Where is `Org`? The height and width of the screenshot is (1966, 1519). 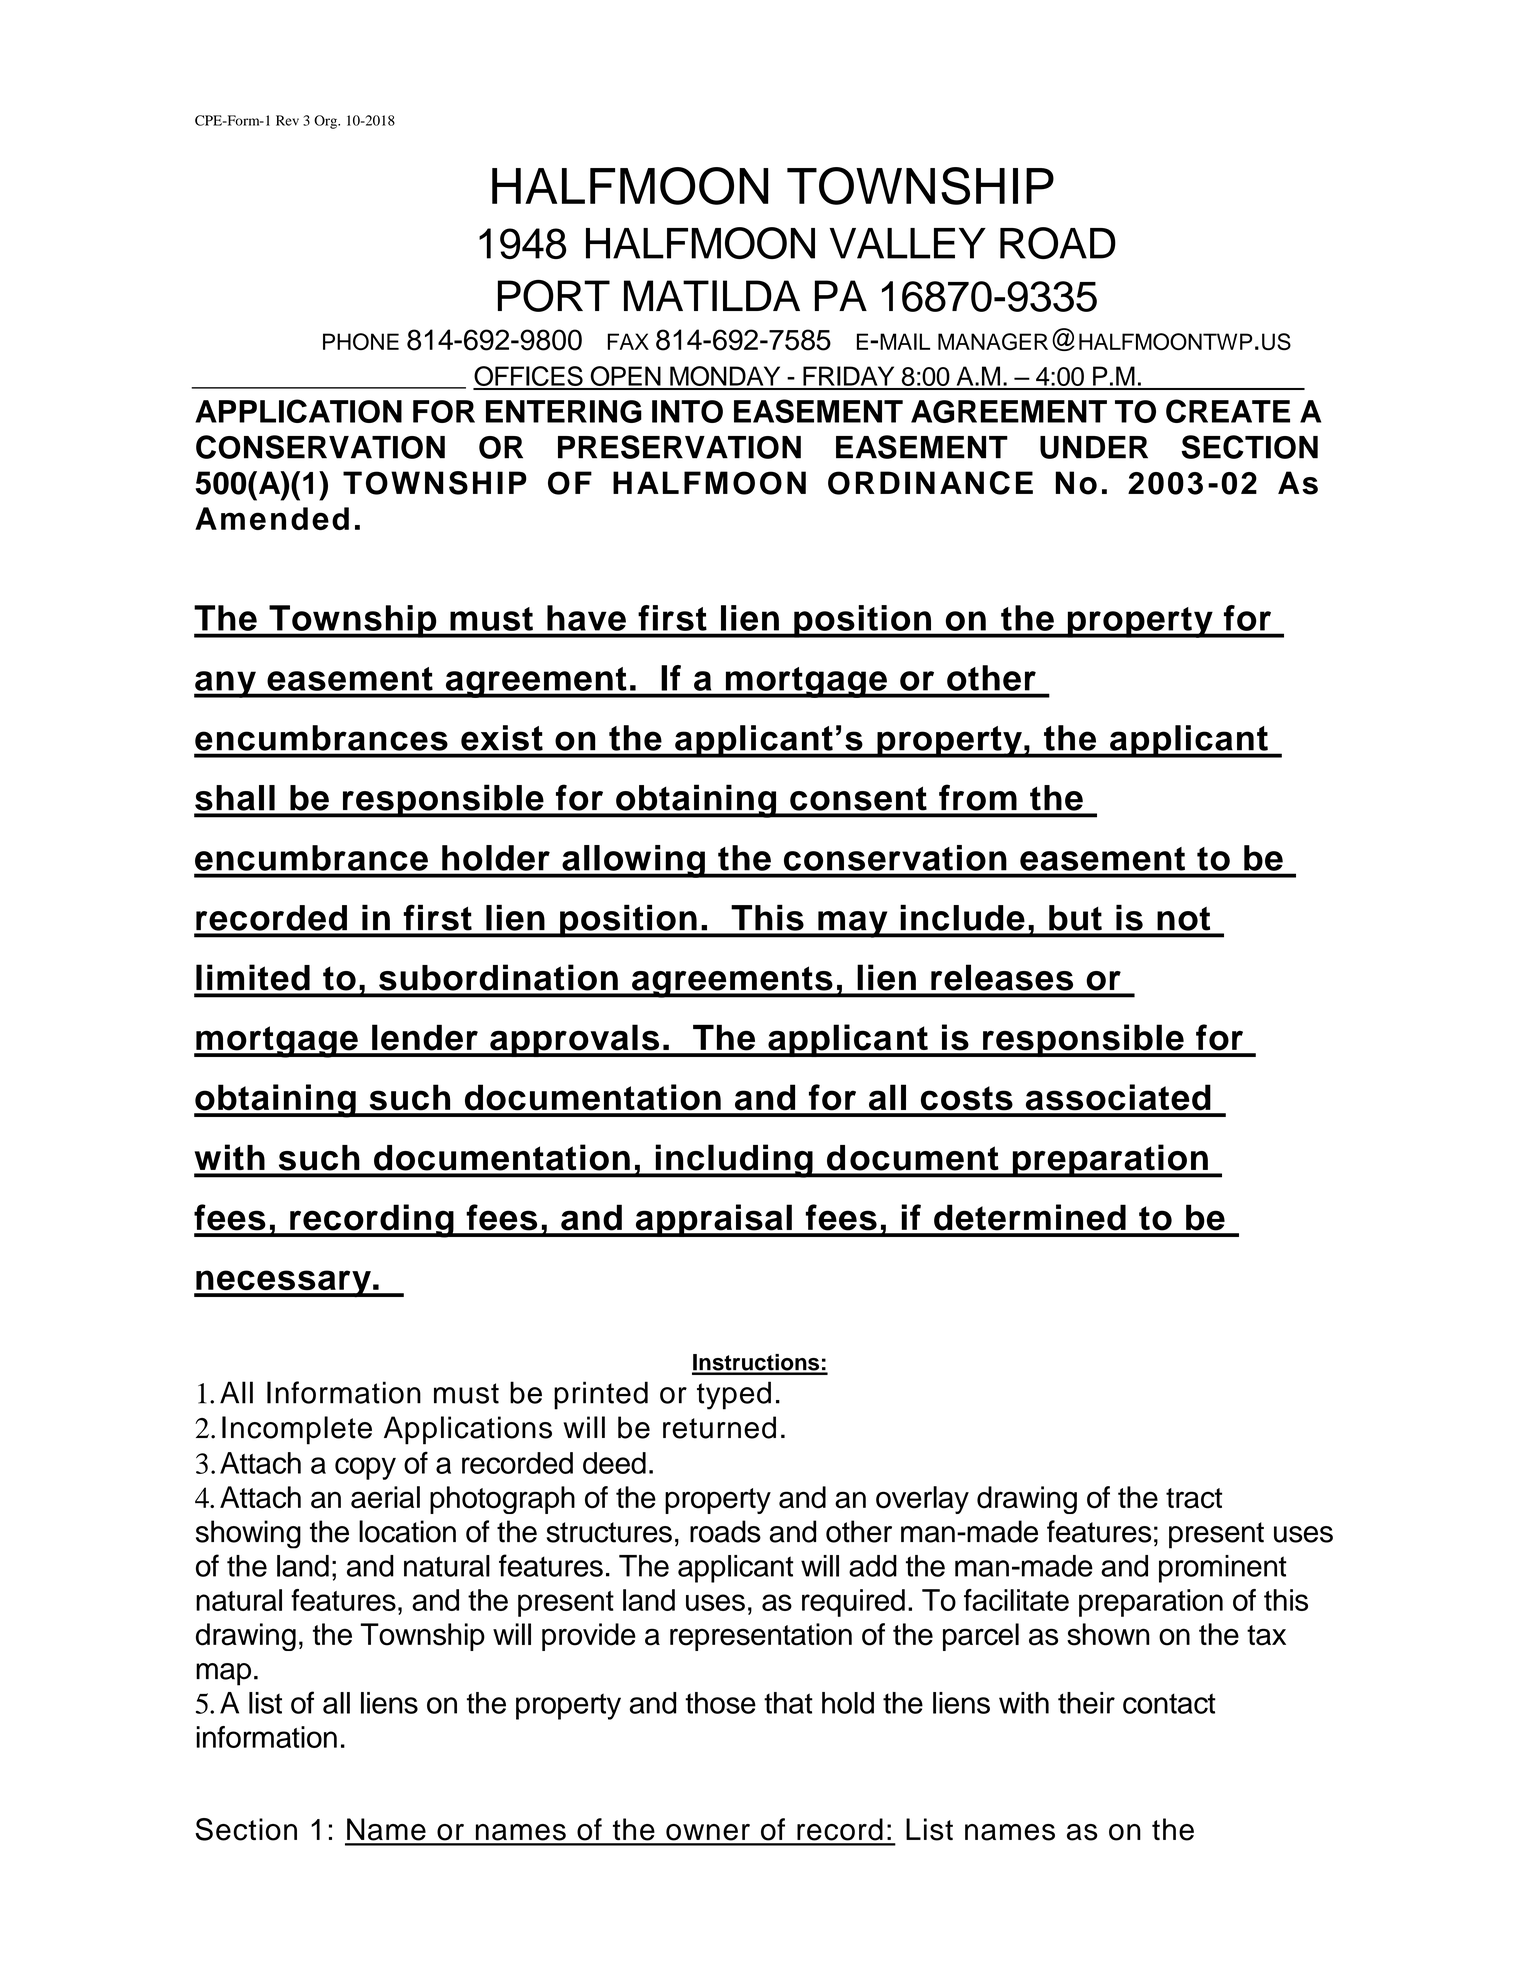 Org is located at coordinates (326, 122).
